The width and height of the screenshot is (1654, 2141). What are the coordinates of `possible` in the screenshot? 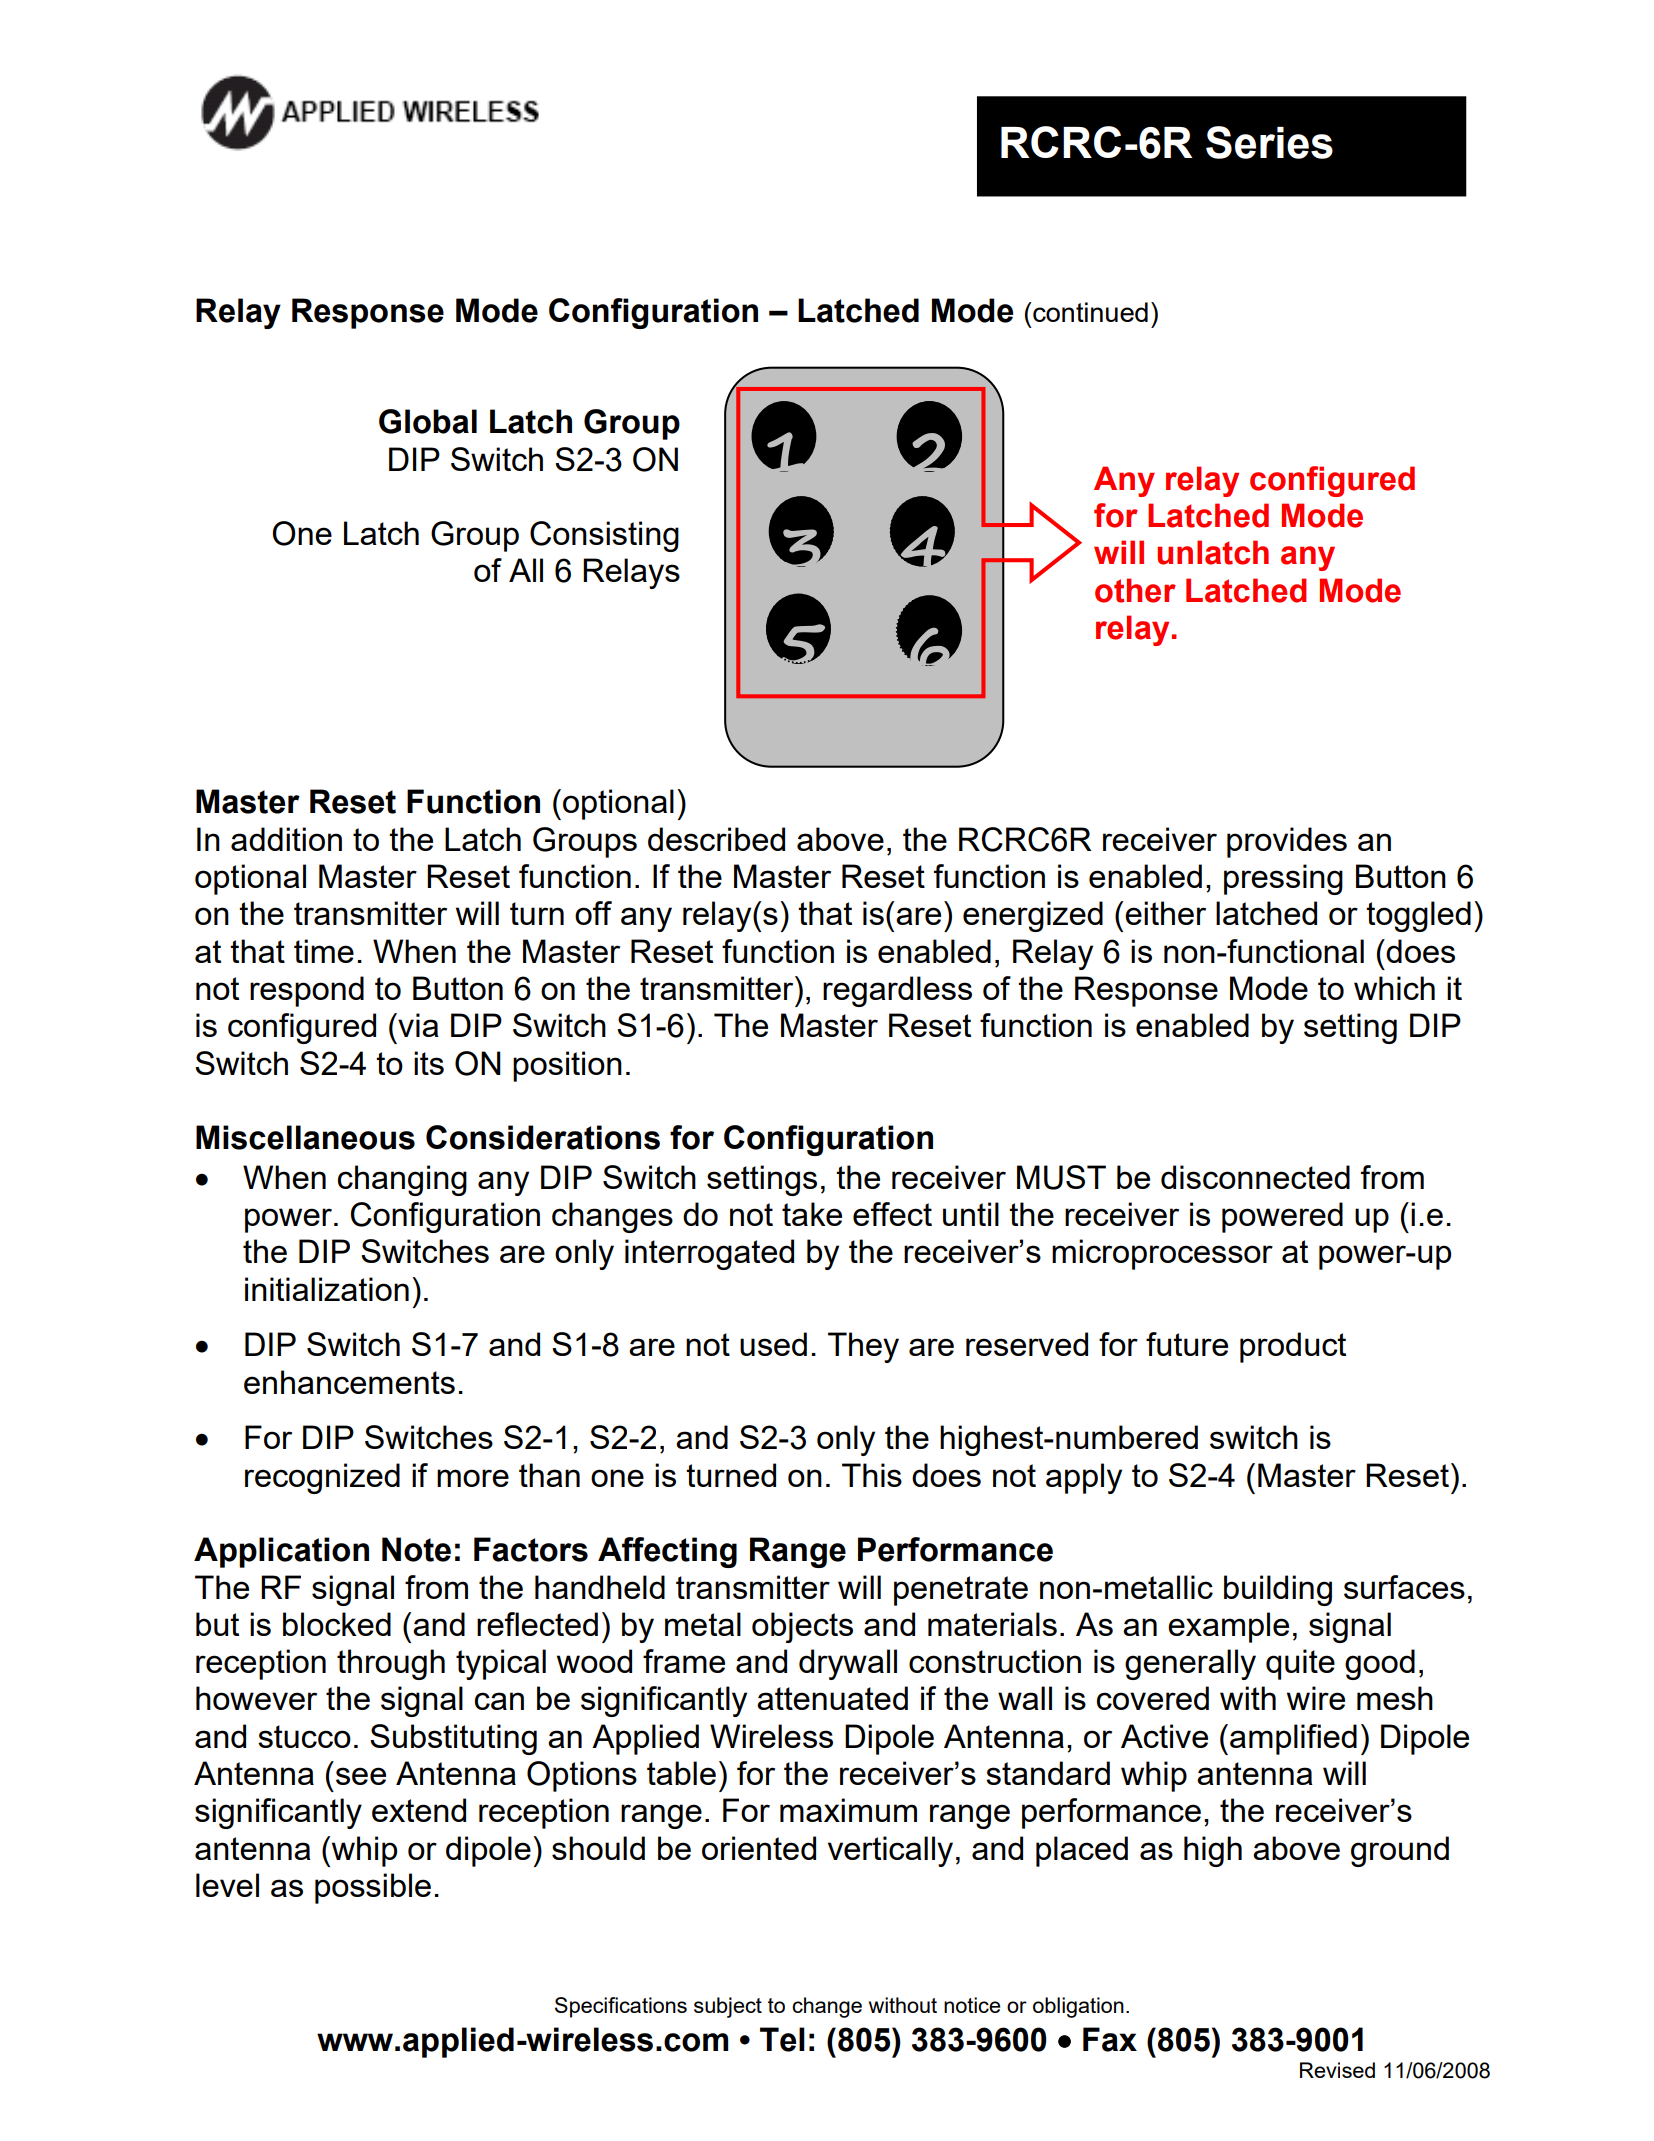 It's located at (373, 1888).
